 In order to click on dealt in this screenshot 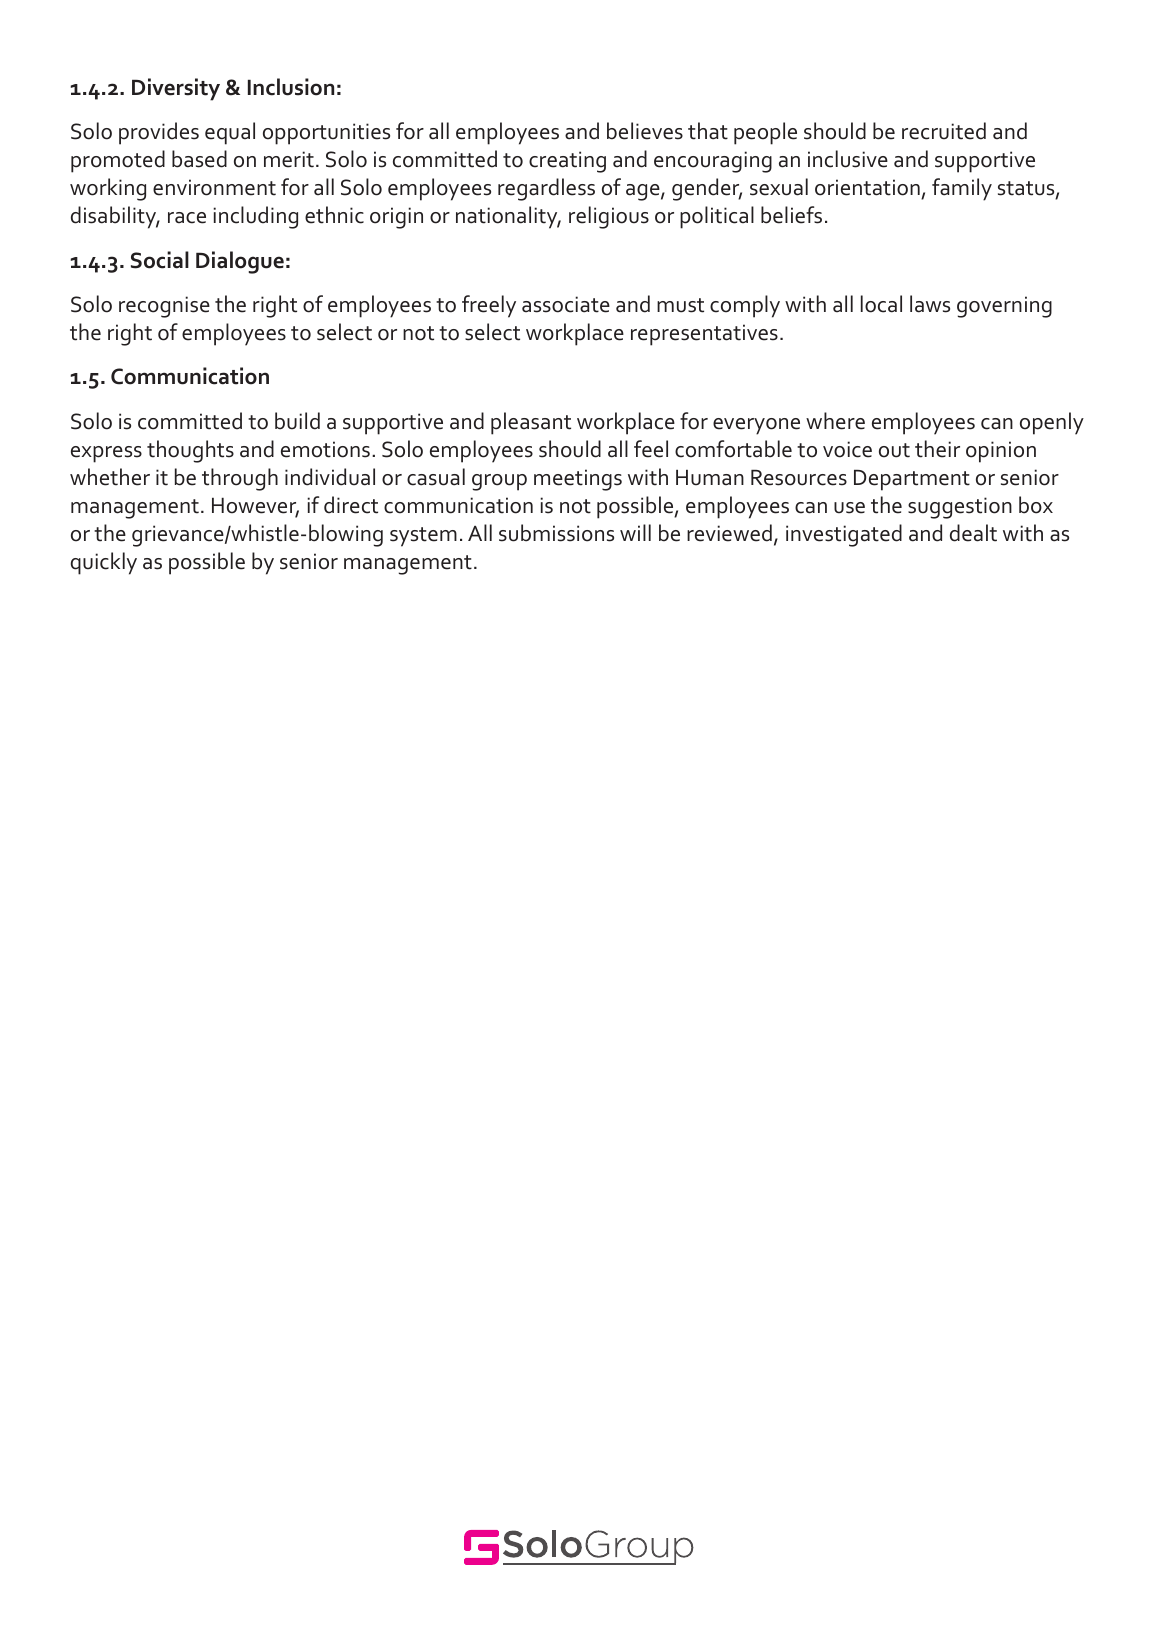, I will do `click(973, 533)`.
